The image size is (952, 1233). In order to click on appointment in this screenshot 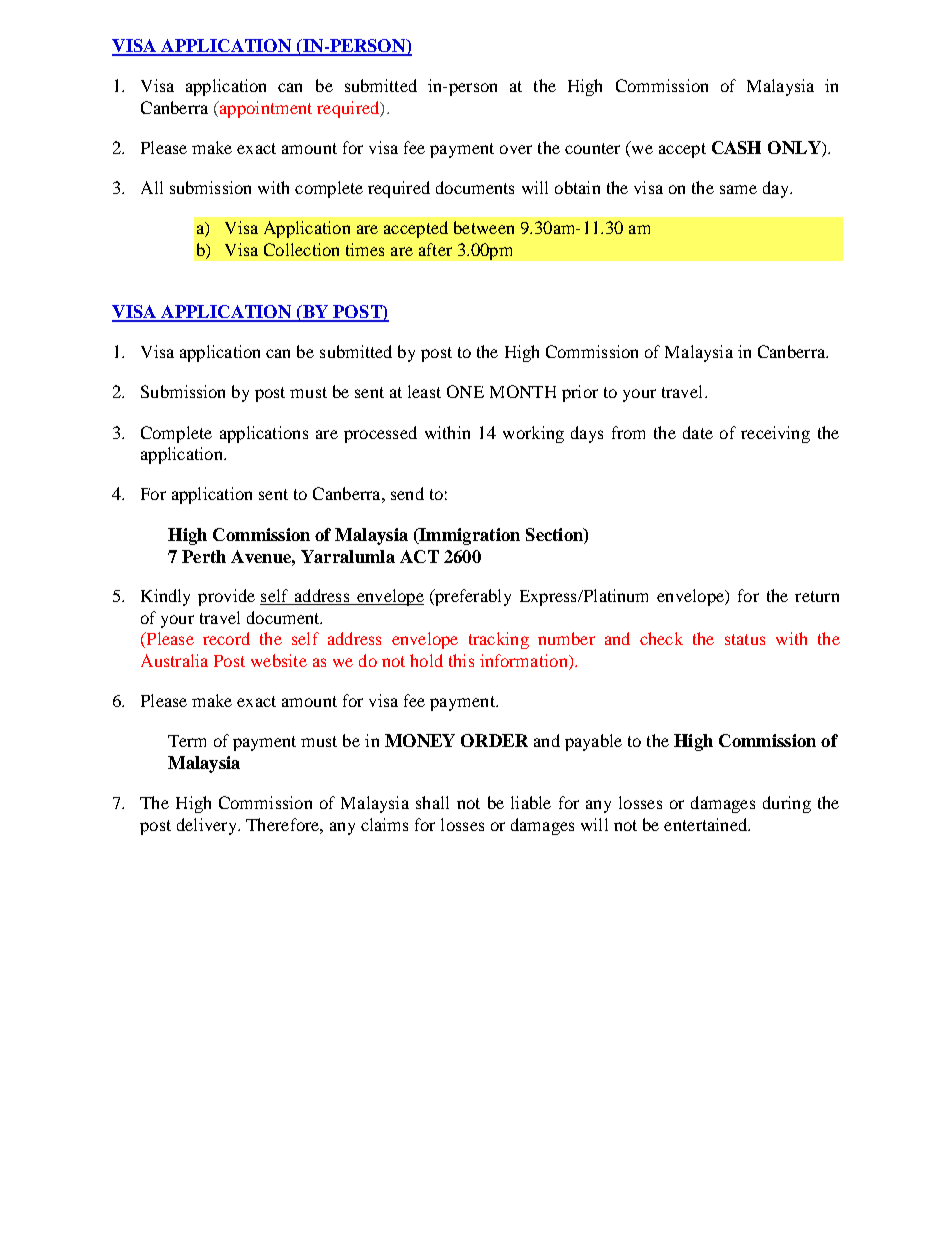, I will do `click(264, 109)`.
